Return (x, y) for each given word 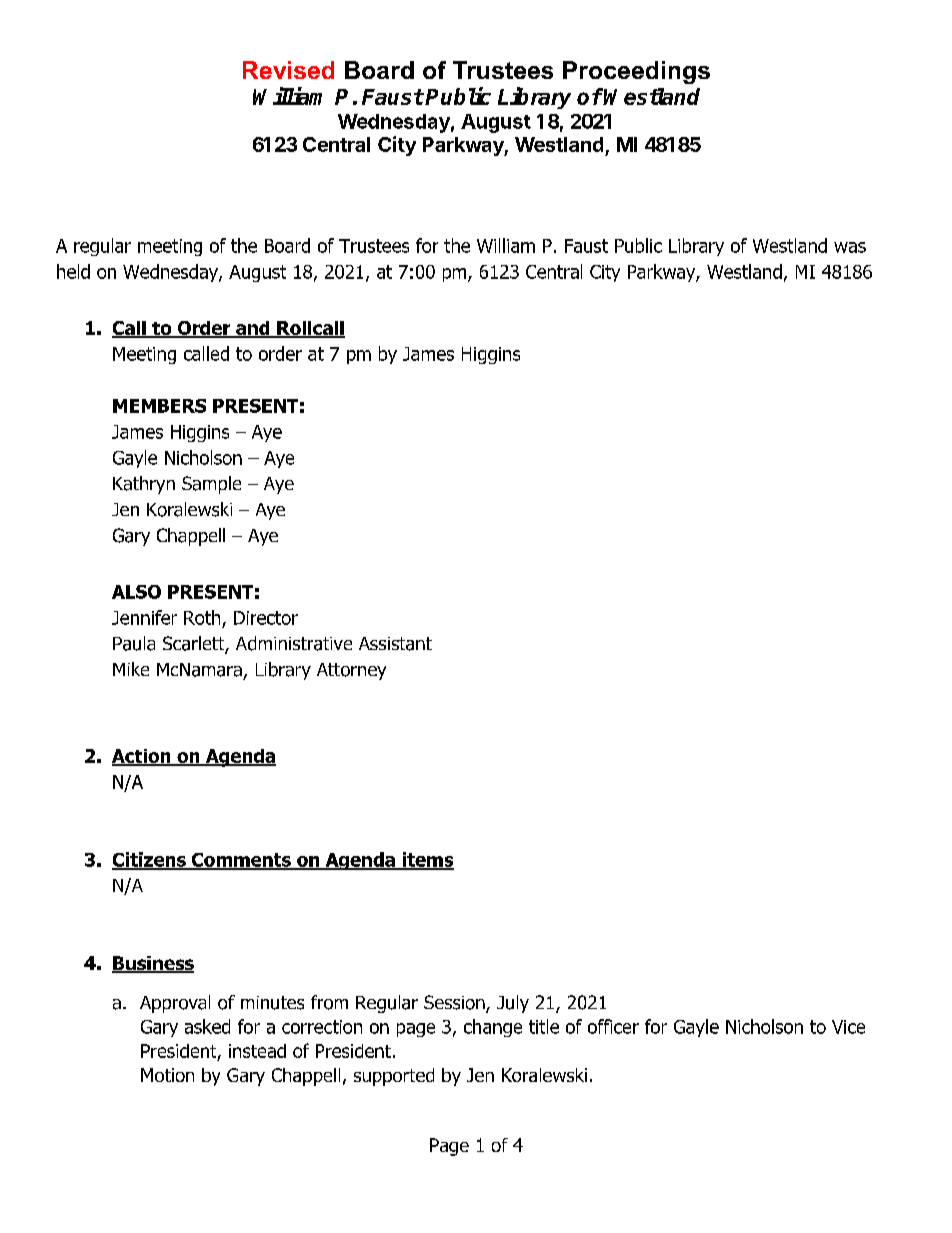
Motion (167, 1075)
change (493, 1028)
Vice (848, 1027)
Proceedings (636, 72)
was (850, 247)
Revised (288, 70)
